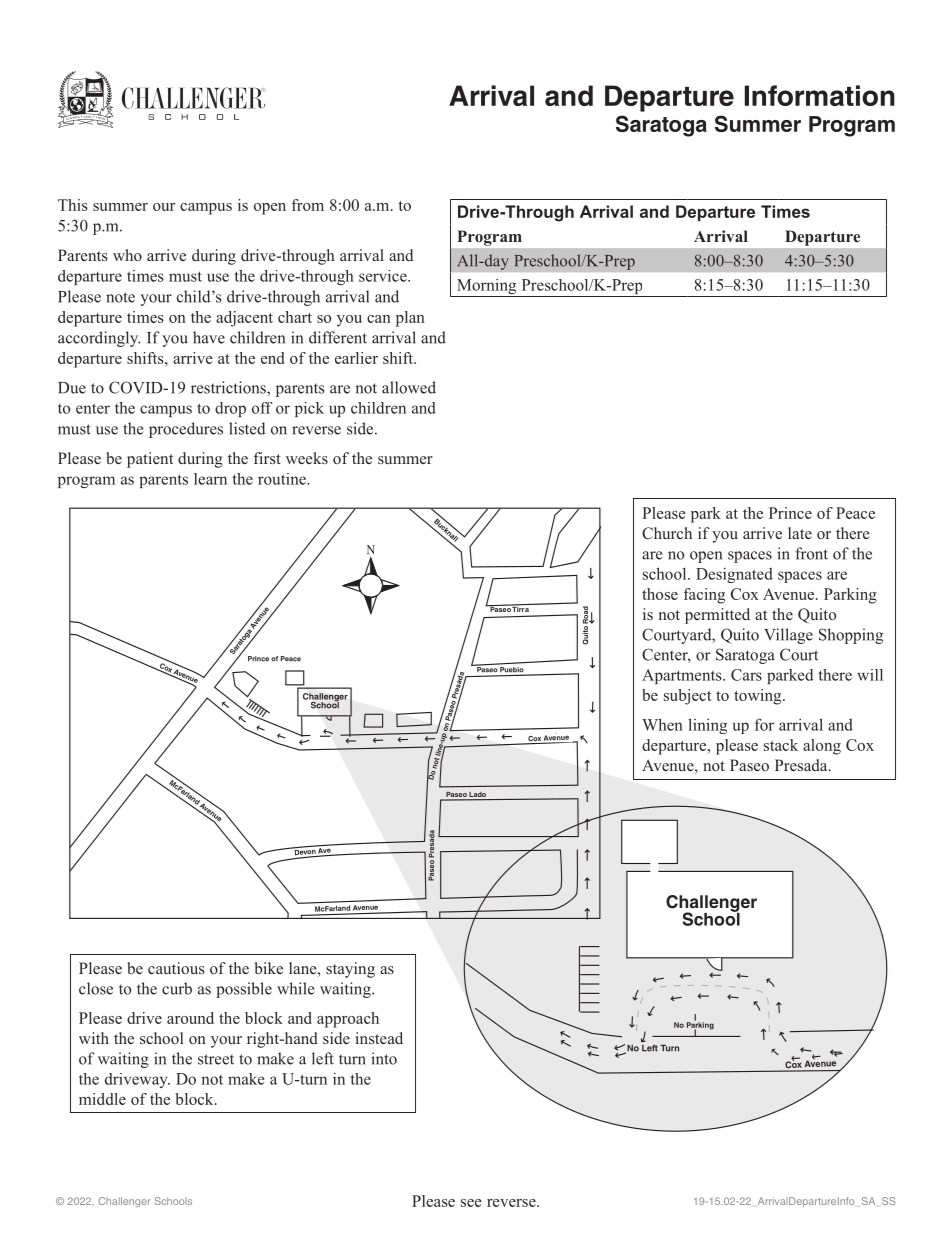 The height and width of the document is (1233, 952). I want to click on from, so click(308, 205).
